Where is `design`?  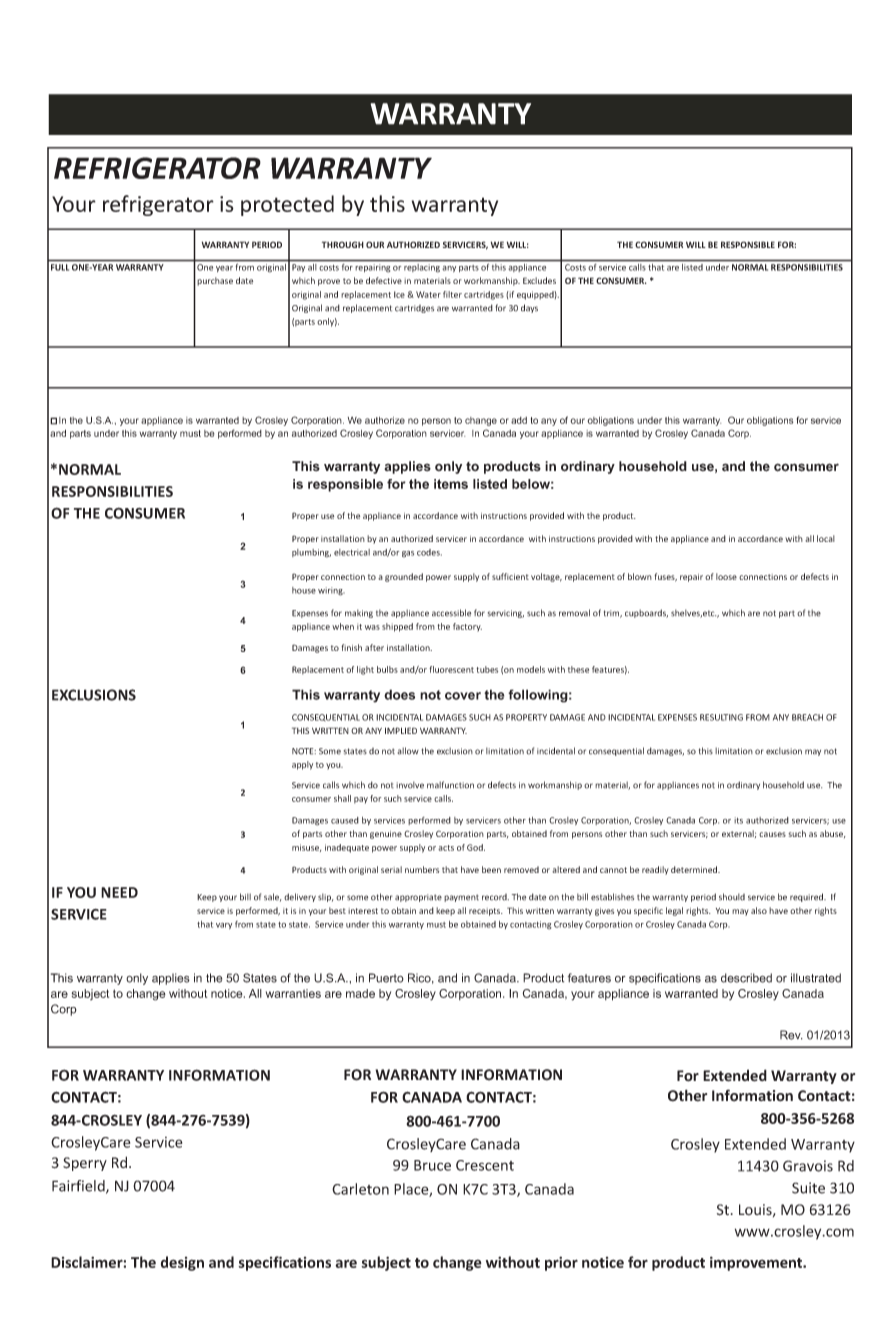 design is located at coordinates (182, 1263).
